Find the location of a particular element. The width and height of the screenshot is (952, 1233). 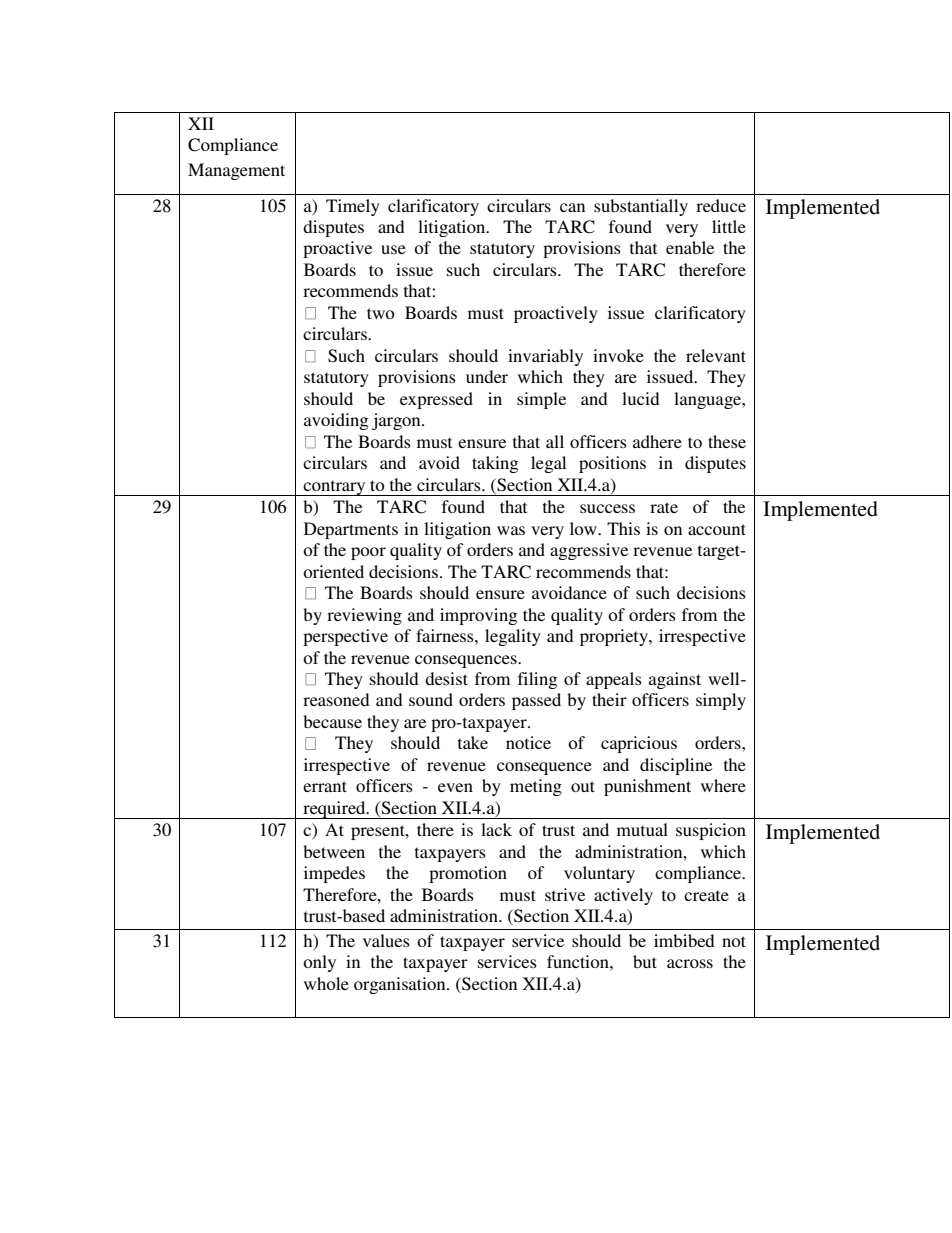

can is located at coordinates (572, 207).
